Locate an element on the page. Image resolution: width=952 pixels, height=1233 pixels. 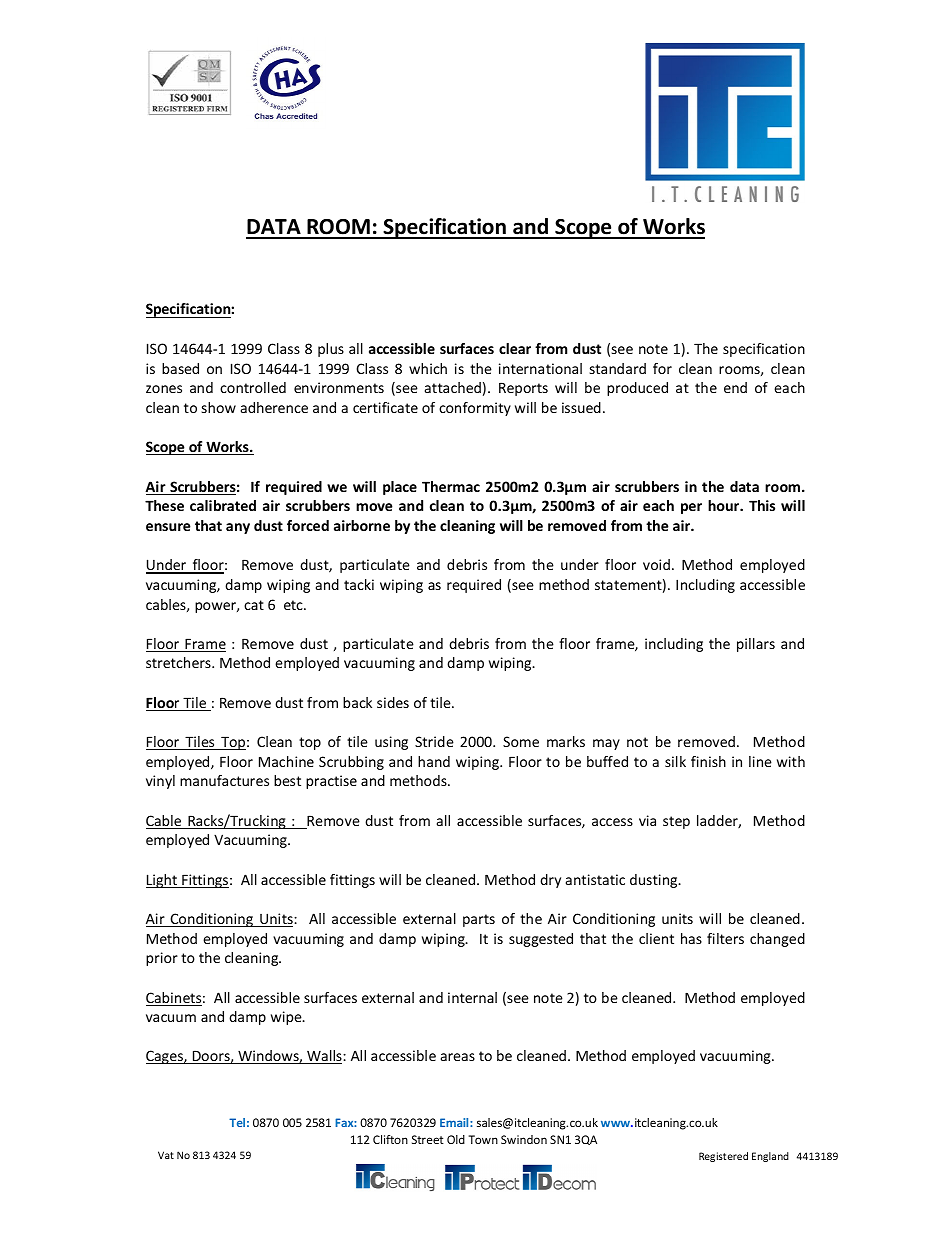
manufactures is located at coordinates (224, 780).
